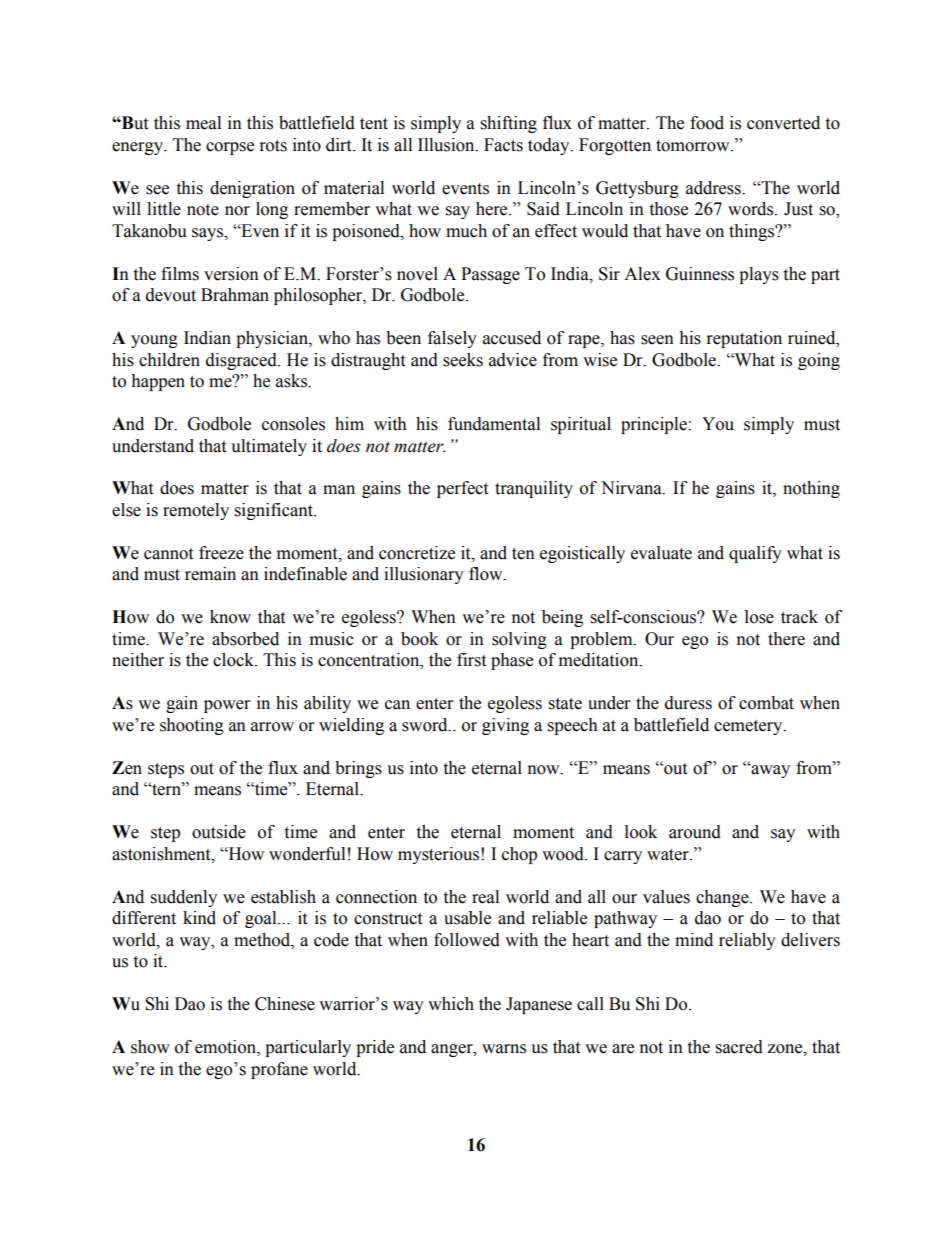 This screenshot has height=1233, width=952. I want to click on sacred, so click(739, 1047).
